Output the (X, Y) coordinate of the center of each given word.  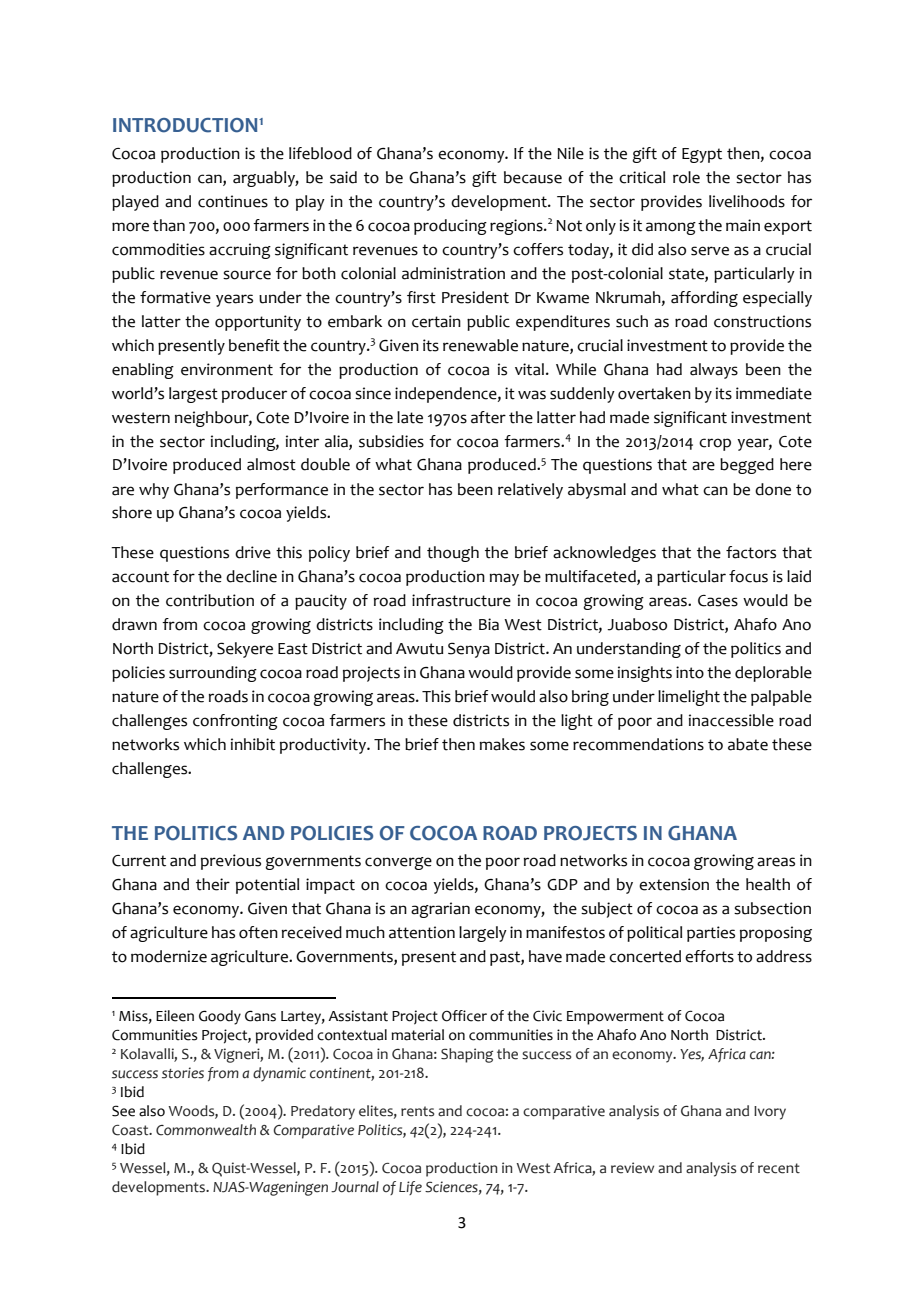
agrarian (440, 910)
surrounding (213, 674)
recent (779, 1168)
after (488, 417)
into (690, 672)
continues (233, 201)
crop (715, 444)
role (686, 177)
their (213, 884)
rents (417, 1111)
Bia (489, 624)
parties (711, 934)
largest (193, 395)
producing (450, 227)
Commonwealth (206, 1130)
